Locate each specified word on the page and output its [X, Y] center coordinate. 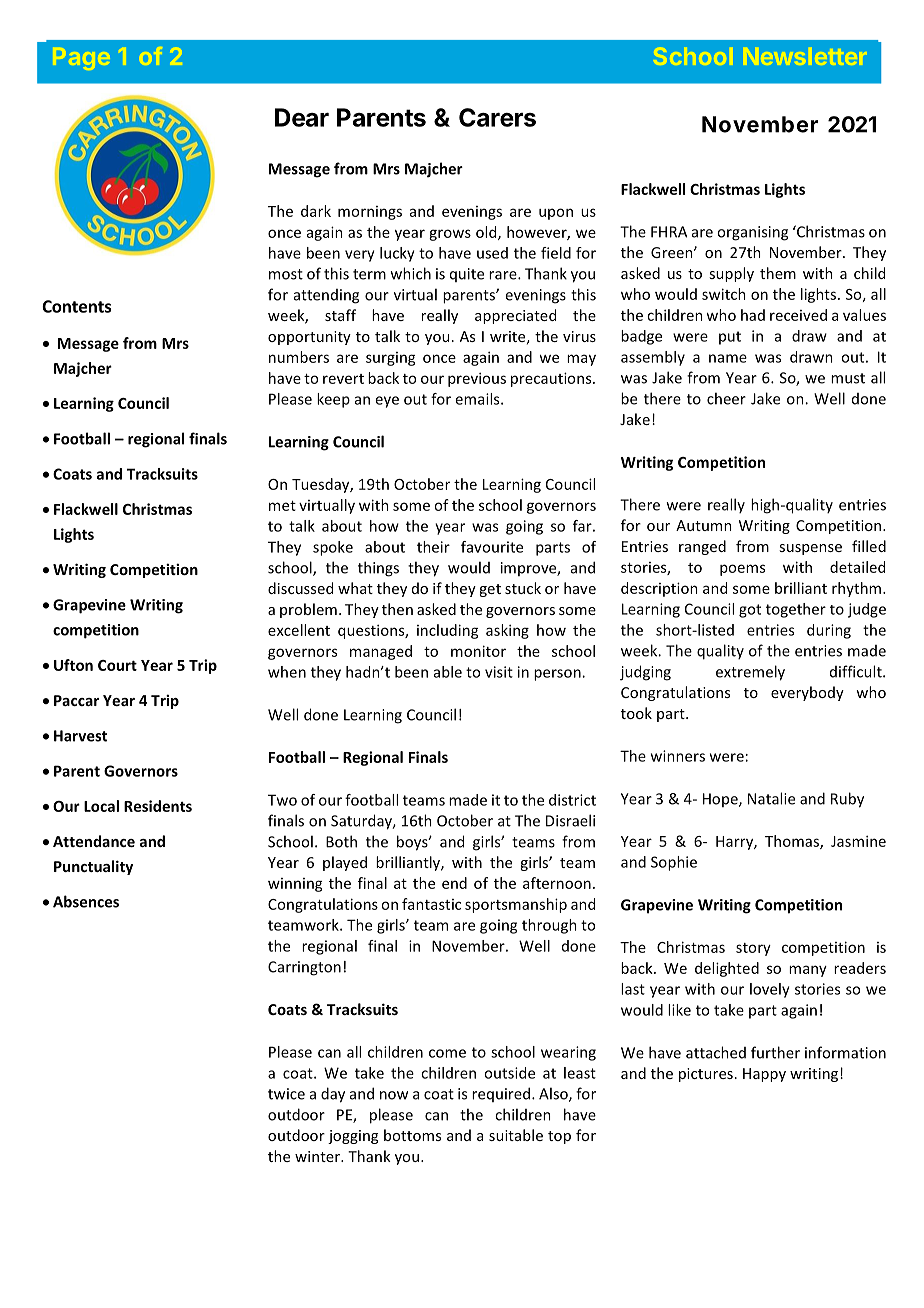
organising [752, 233]
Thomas [793, 842]
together [796, 610]
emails [478, 399]
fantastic [431, 904]
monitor [478, 651]
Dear [302, 117]
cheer [726, 398]
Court [117, 665]
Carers [497, 117]
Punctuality [93, 867]
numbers [299, 357]
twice [286, 1094]
